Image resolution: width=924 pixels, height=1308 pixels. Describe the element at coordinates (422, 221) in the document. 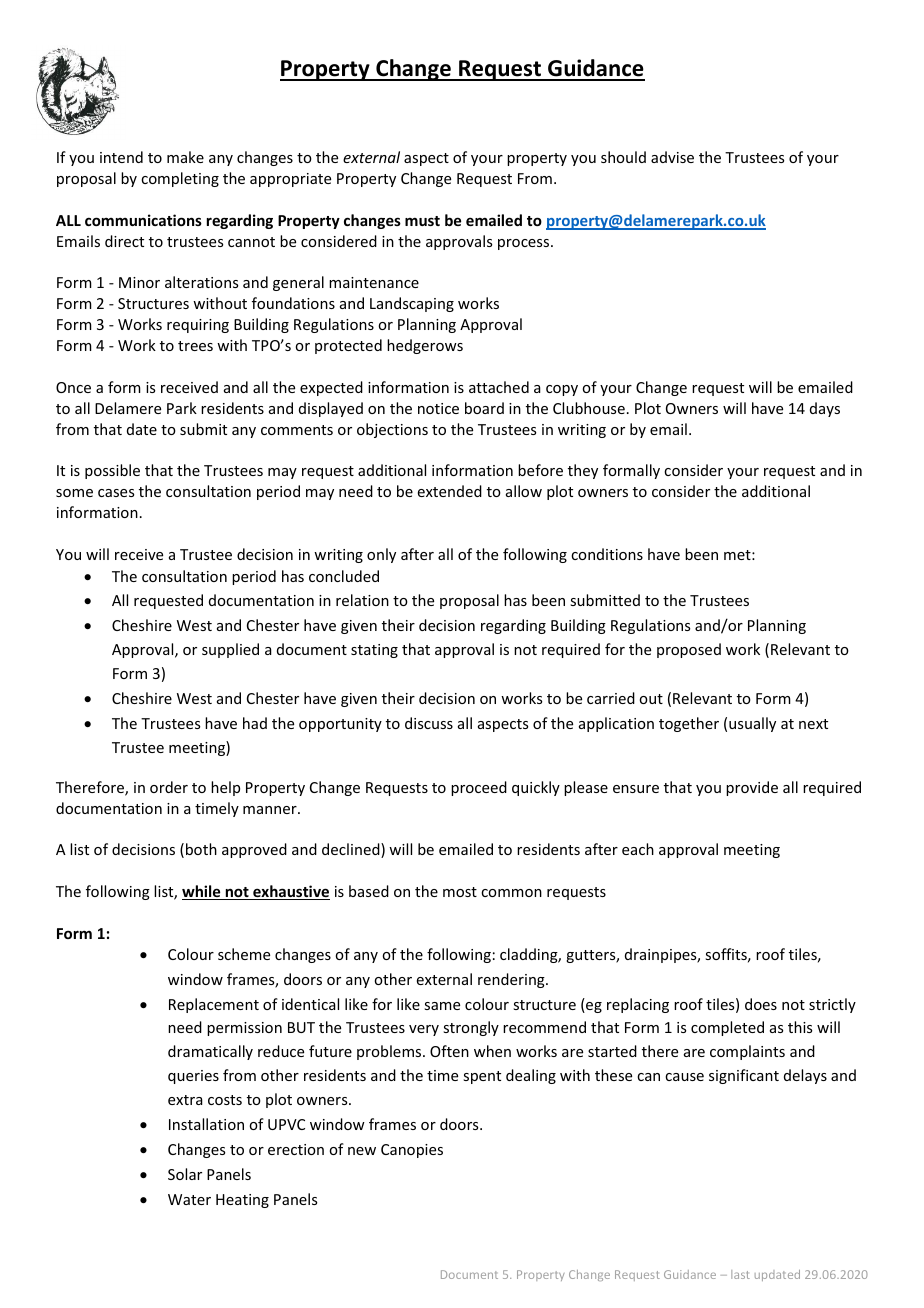

I see `must` at that location.
